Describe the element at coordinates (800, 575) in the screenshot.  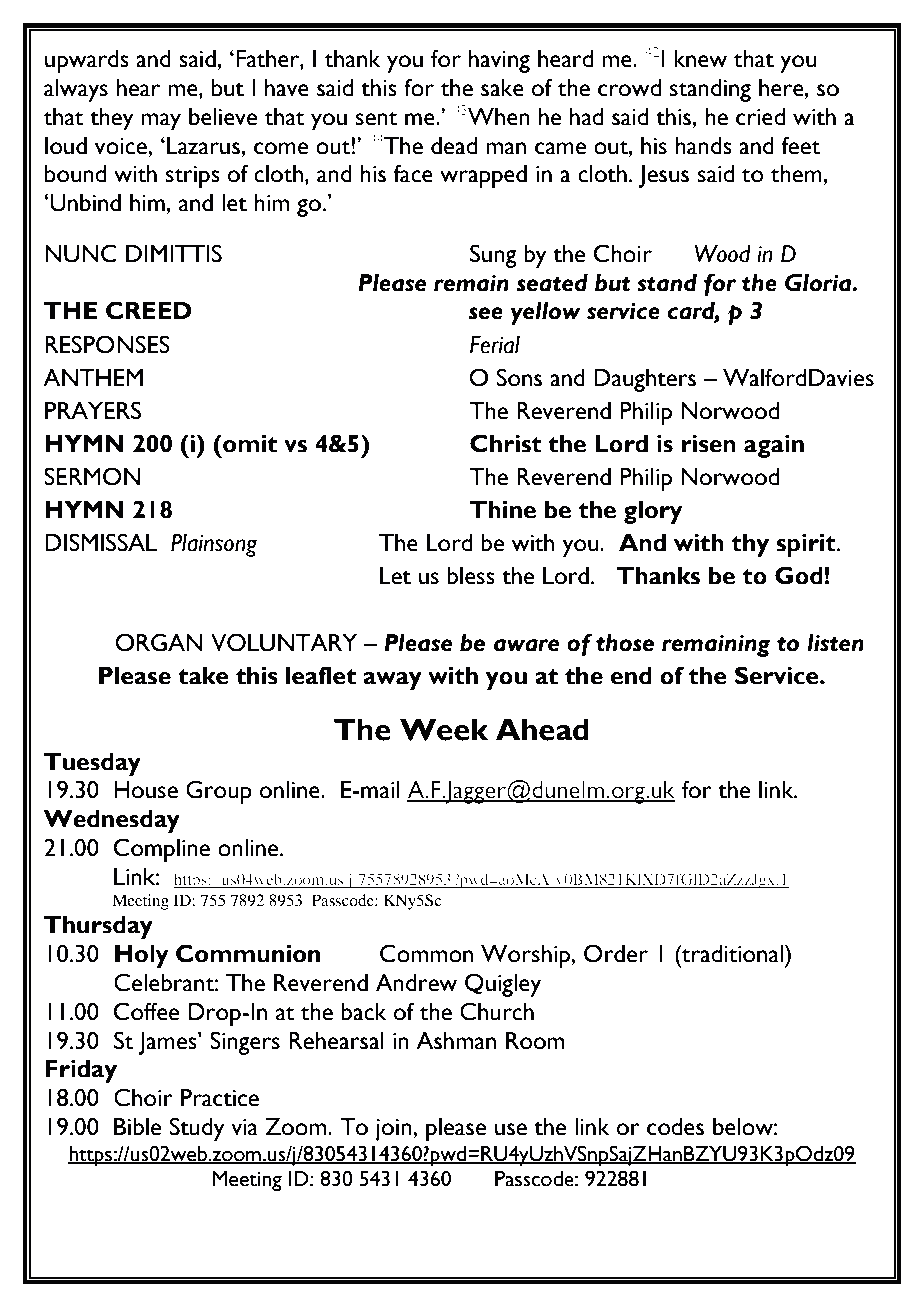
I see `God` at that location.
